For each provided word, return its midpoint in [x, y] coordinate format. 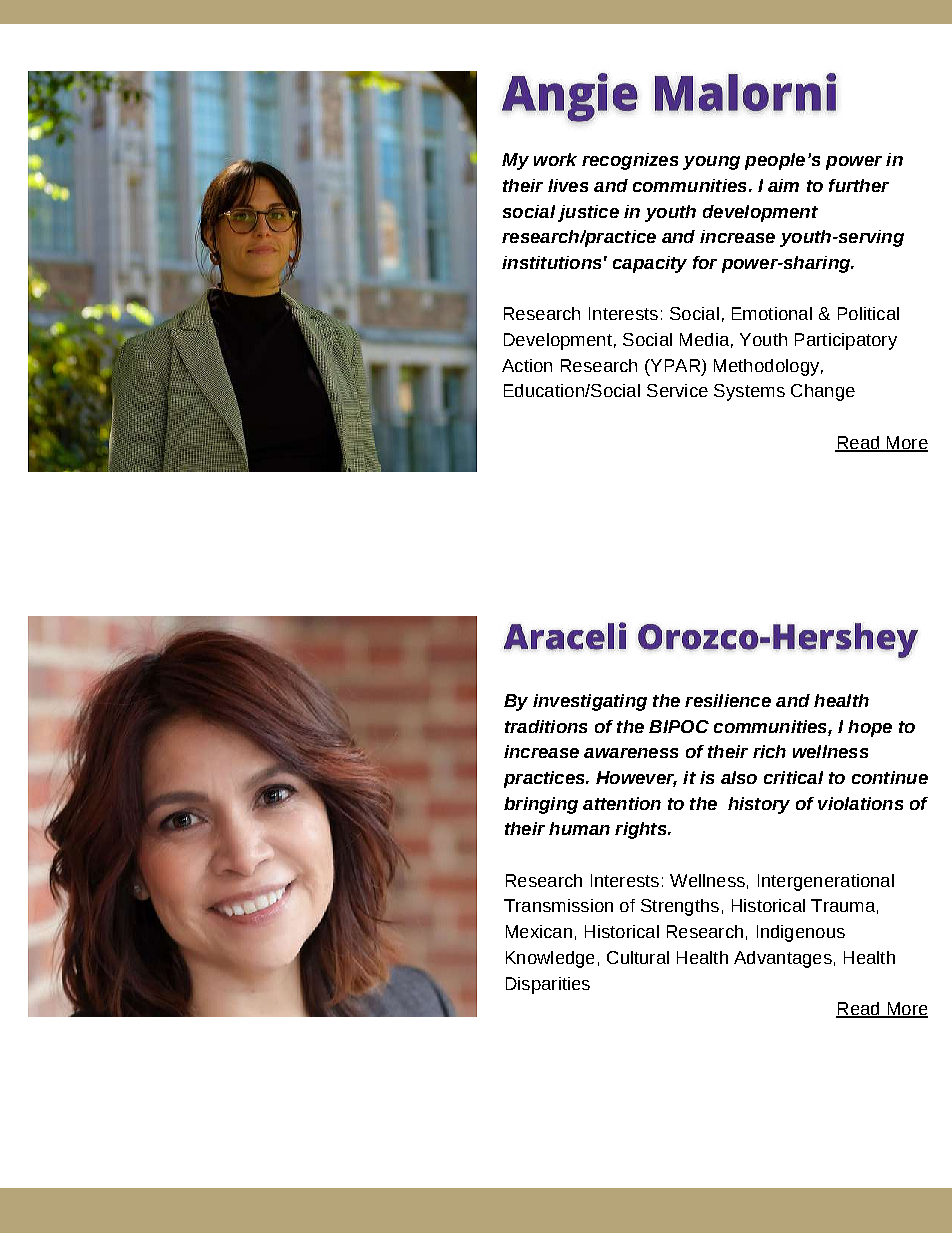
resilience [728, 700]
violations [860, 803]
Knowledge [550, 959]
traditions [546, 726]
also [739, 777]
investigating [590, 702]
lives [568, 185]
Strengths [680, 907]
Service [677, 390]
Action [527, 365]
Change [823, 392]
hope [870, 728]
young [711, 163]
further [859, 185]
